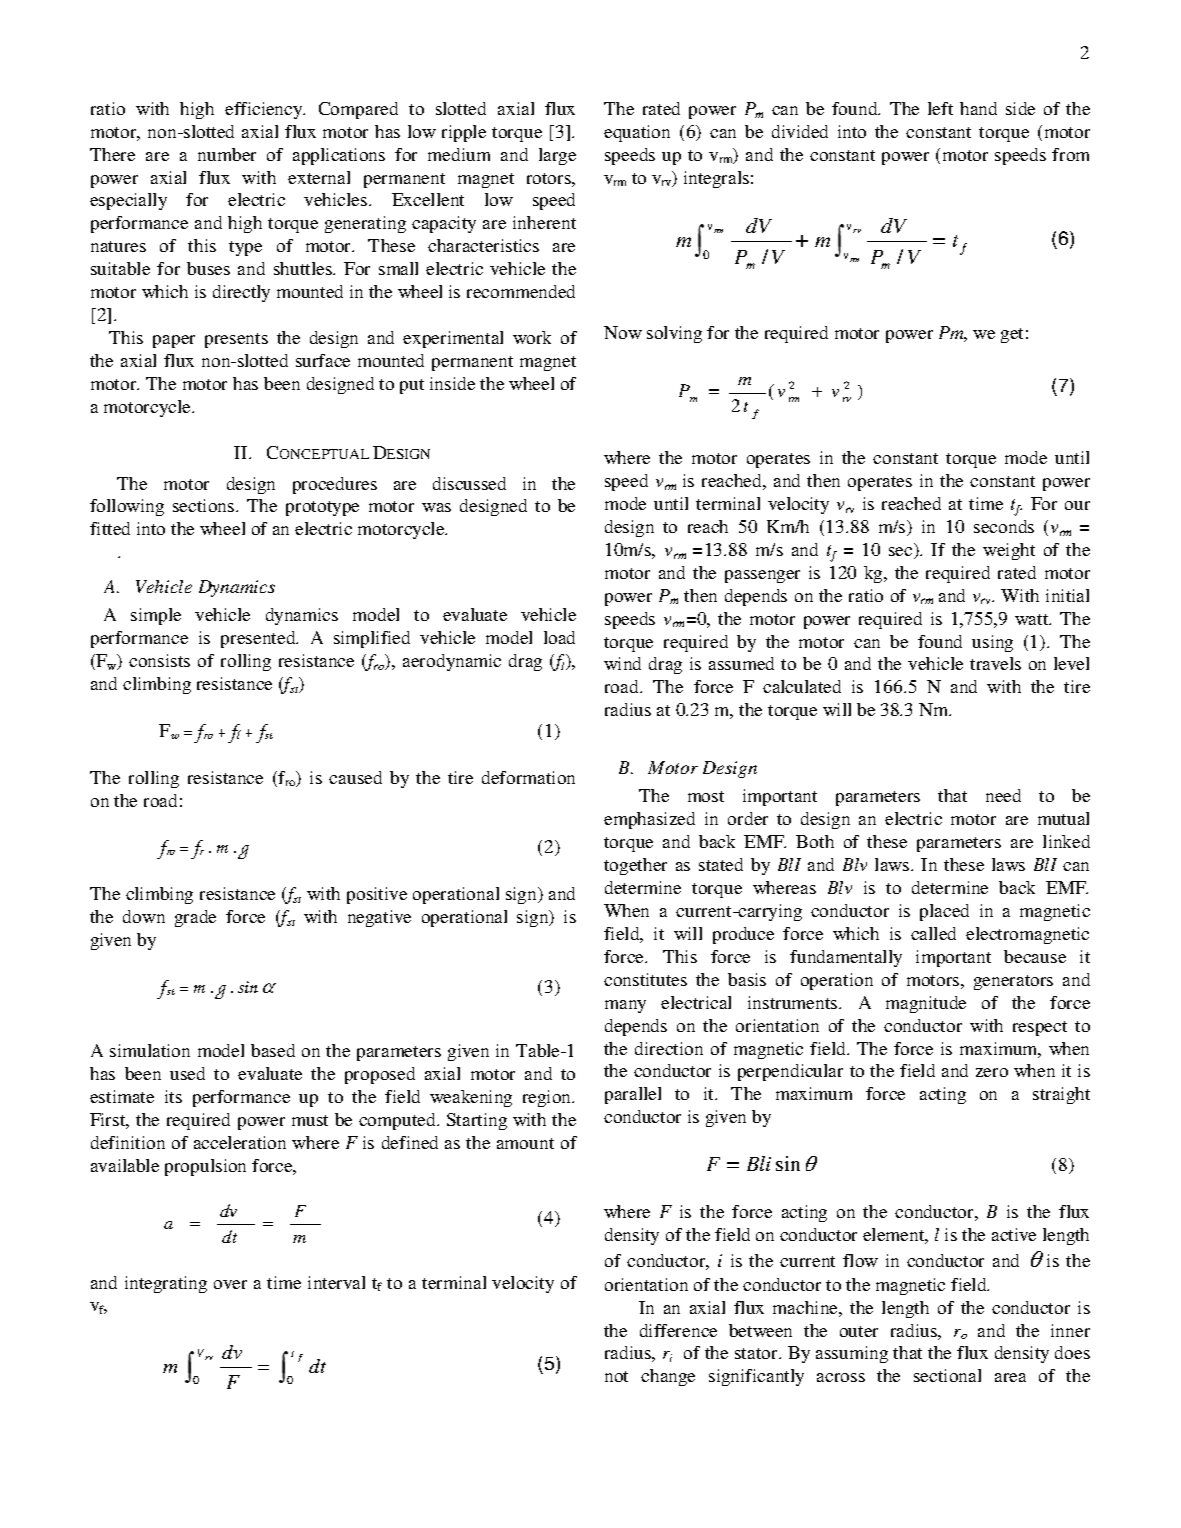 The height and width of the screenshot is (1528, 1181). Describe the element at coordinates (625, 1006) in the screenshot. I see `many` at that location.
